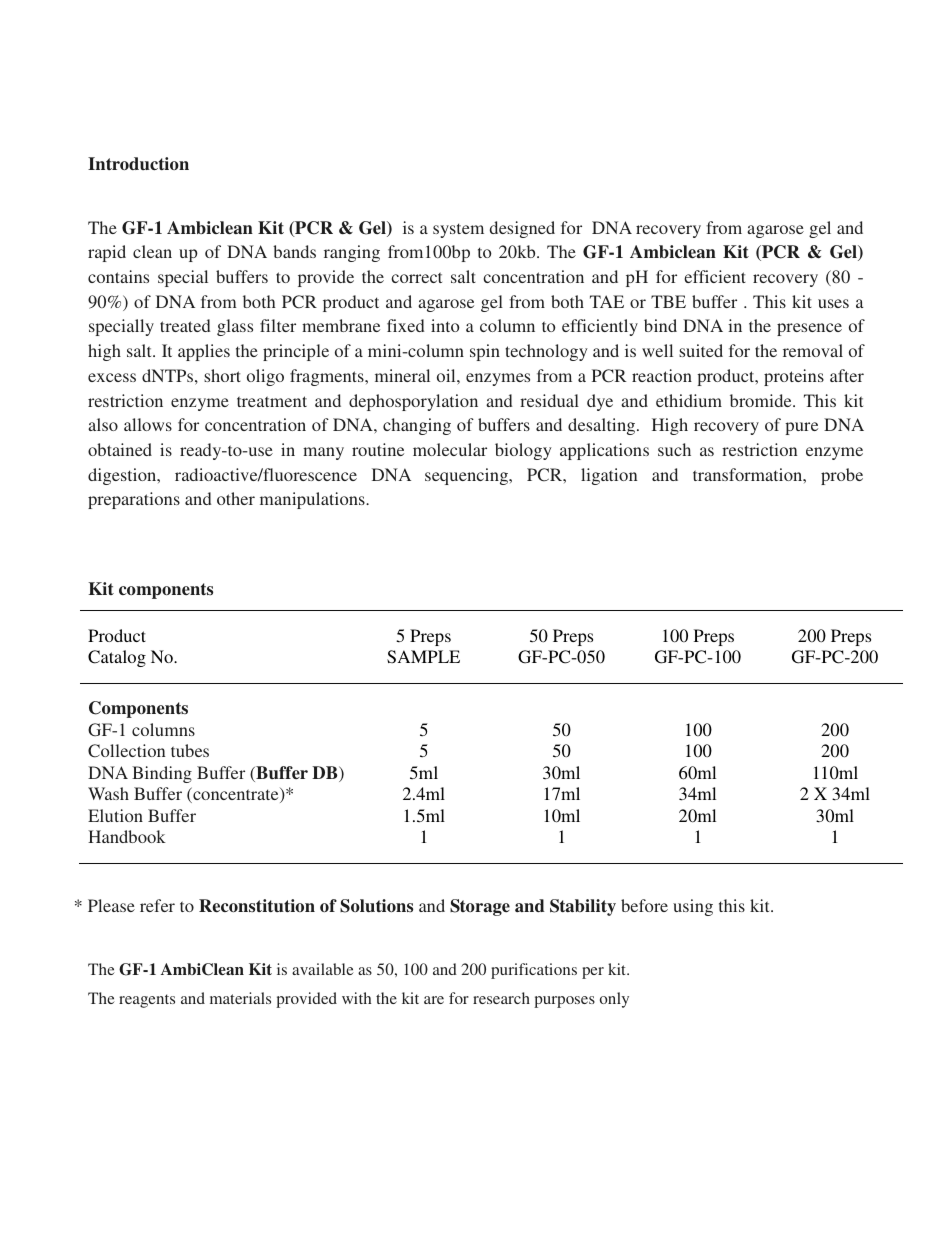 This image has width=952, height=1233. What do you see at coordinates (138, 163) in the image?
I see `Introduction` at bounding box center [138, 163].
